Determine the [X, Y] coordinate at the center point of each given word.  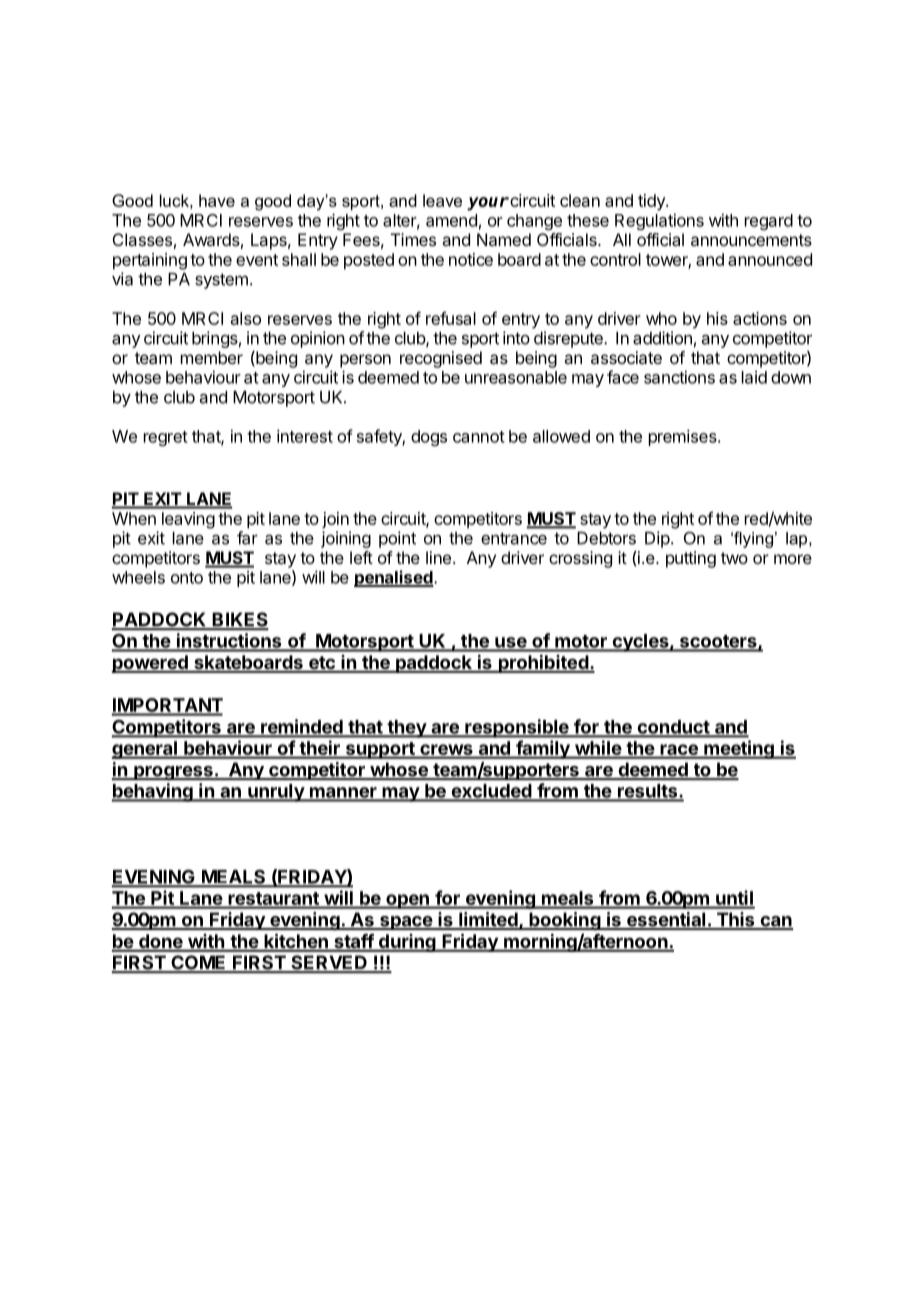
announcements [751, 240]
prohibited [543, 663]
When [134, 518]
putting [691, 559]
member [212, 357]
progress [173, 773]
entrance [514, 538]
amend [451, 220]
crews [446, 751]
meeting [739, 749]
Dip [657, 539]
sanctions [679, 377]
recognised [441, 359]
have [217, 200]
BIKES [239, 620]
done [161, 942]
